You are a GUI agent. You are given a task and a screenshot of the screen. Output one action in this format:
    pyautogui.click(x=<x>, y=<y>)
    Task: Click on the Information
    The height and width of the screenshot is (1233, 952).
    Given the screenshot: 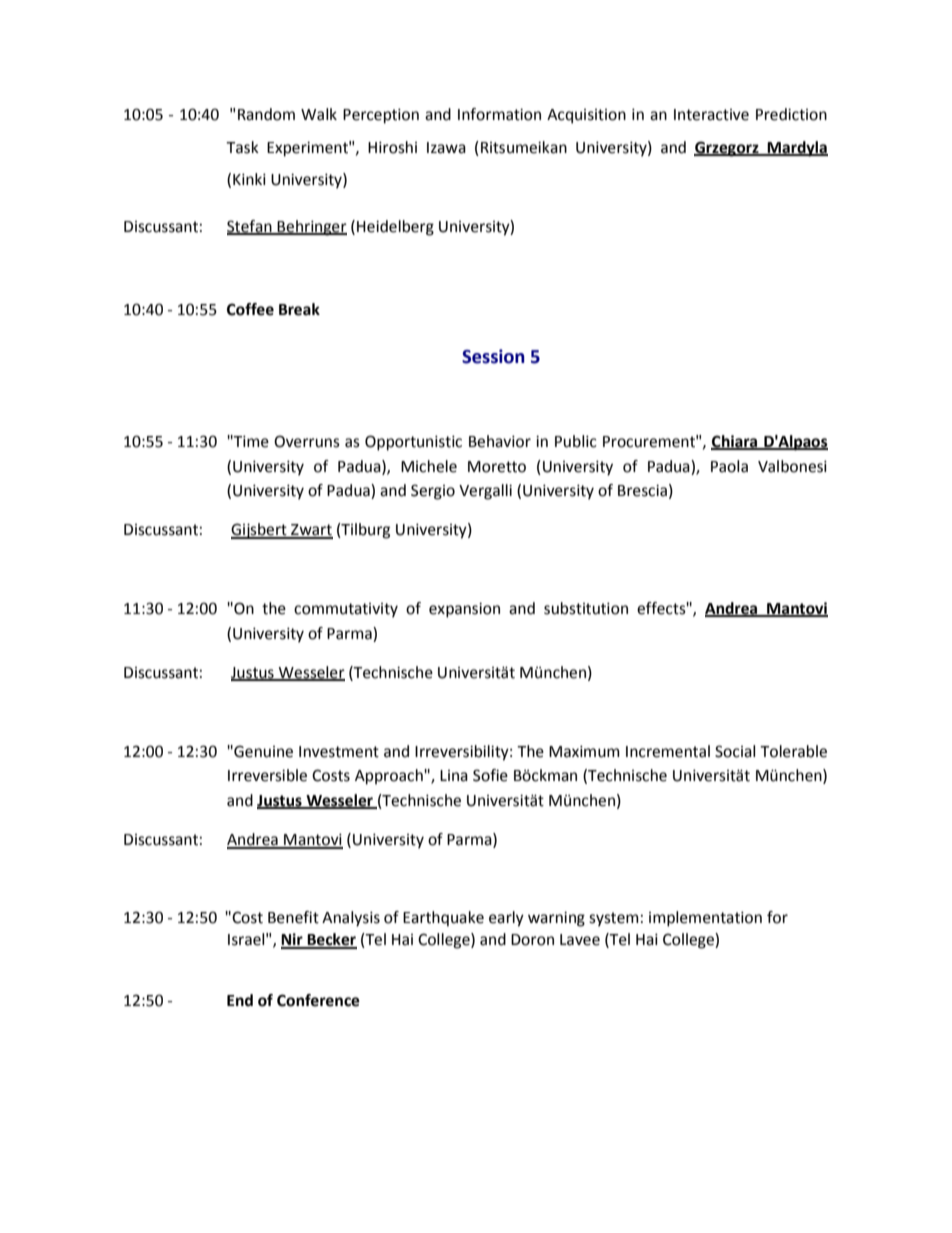 What is the action you would take?
    pyautogui.click(x=499, y=114)
